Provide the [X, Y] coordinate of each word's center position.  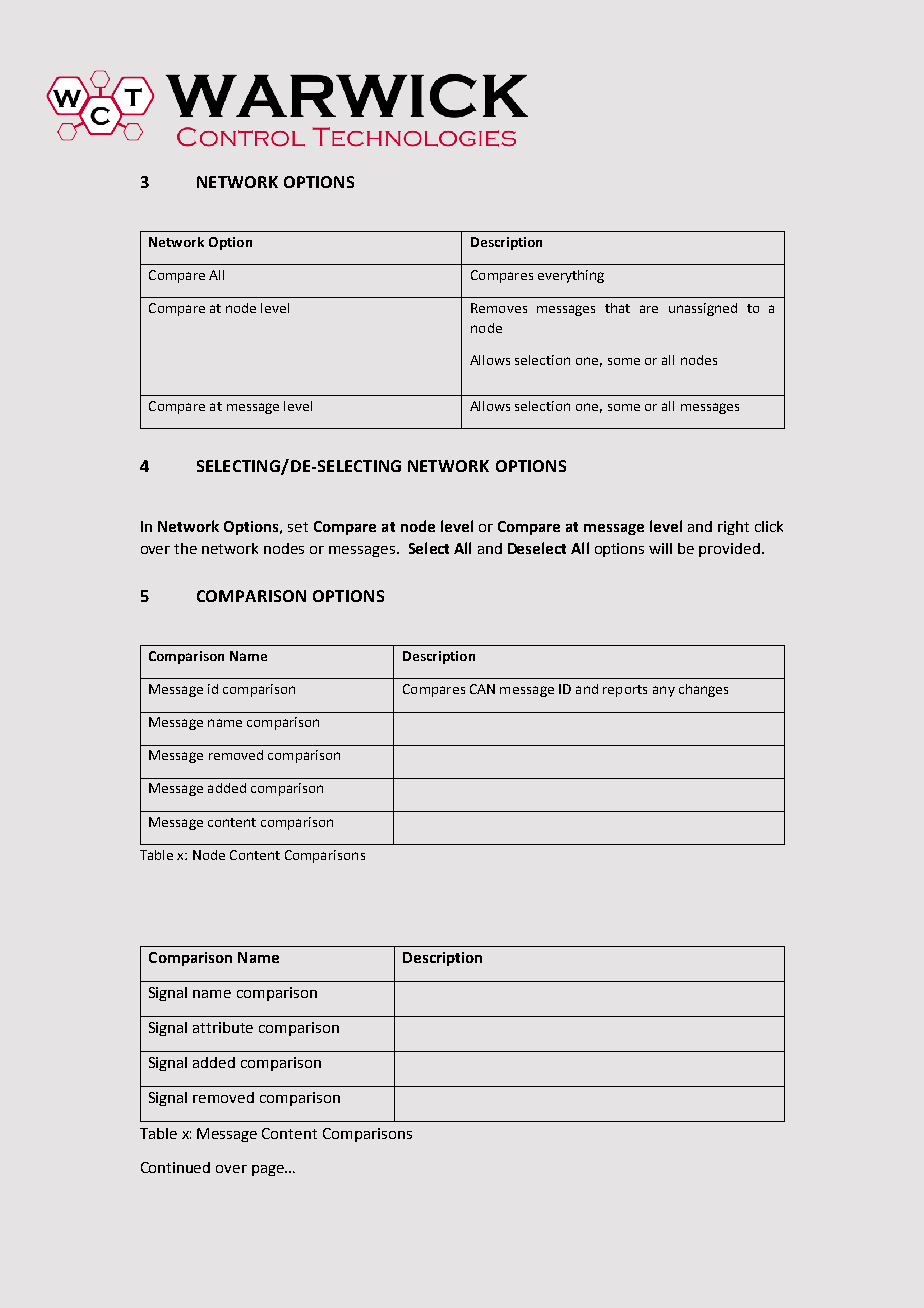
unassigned [703, 309]
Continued [175, 1167]
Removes [499, 308]
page [269, 1170]
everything [571, 276]
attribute [223, 1027]
